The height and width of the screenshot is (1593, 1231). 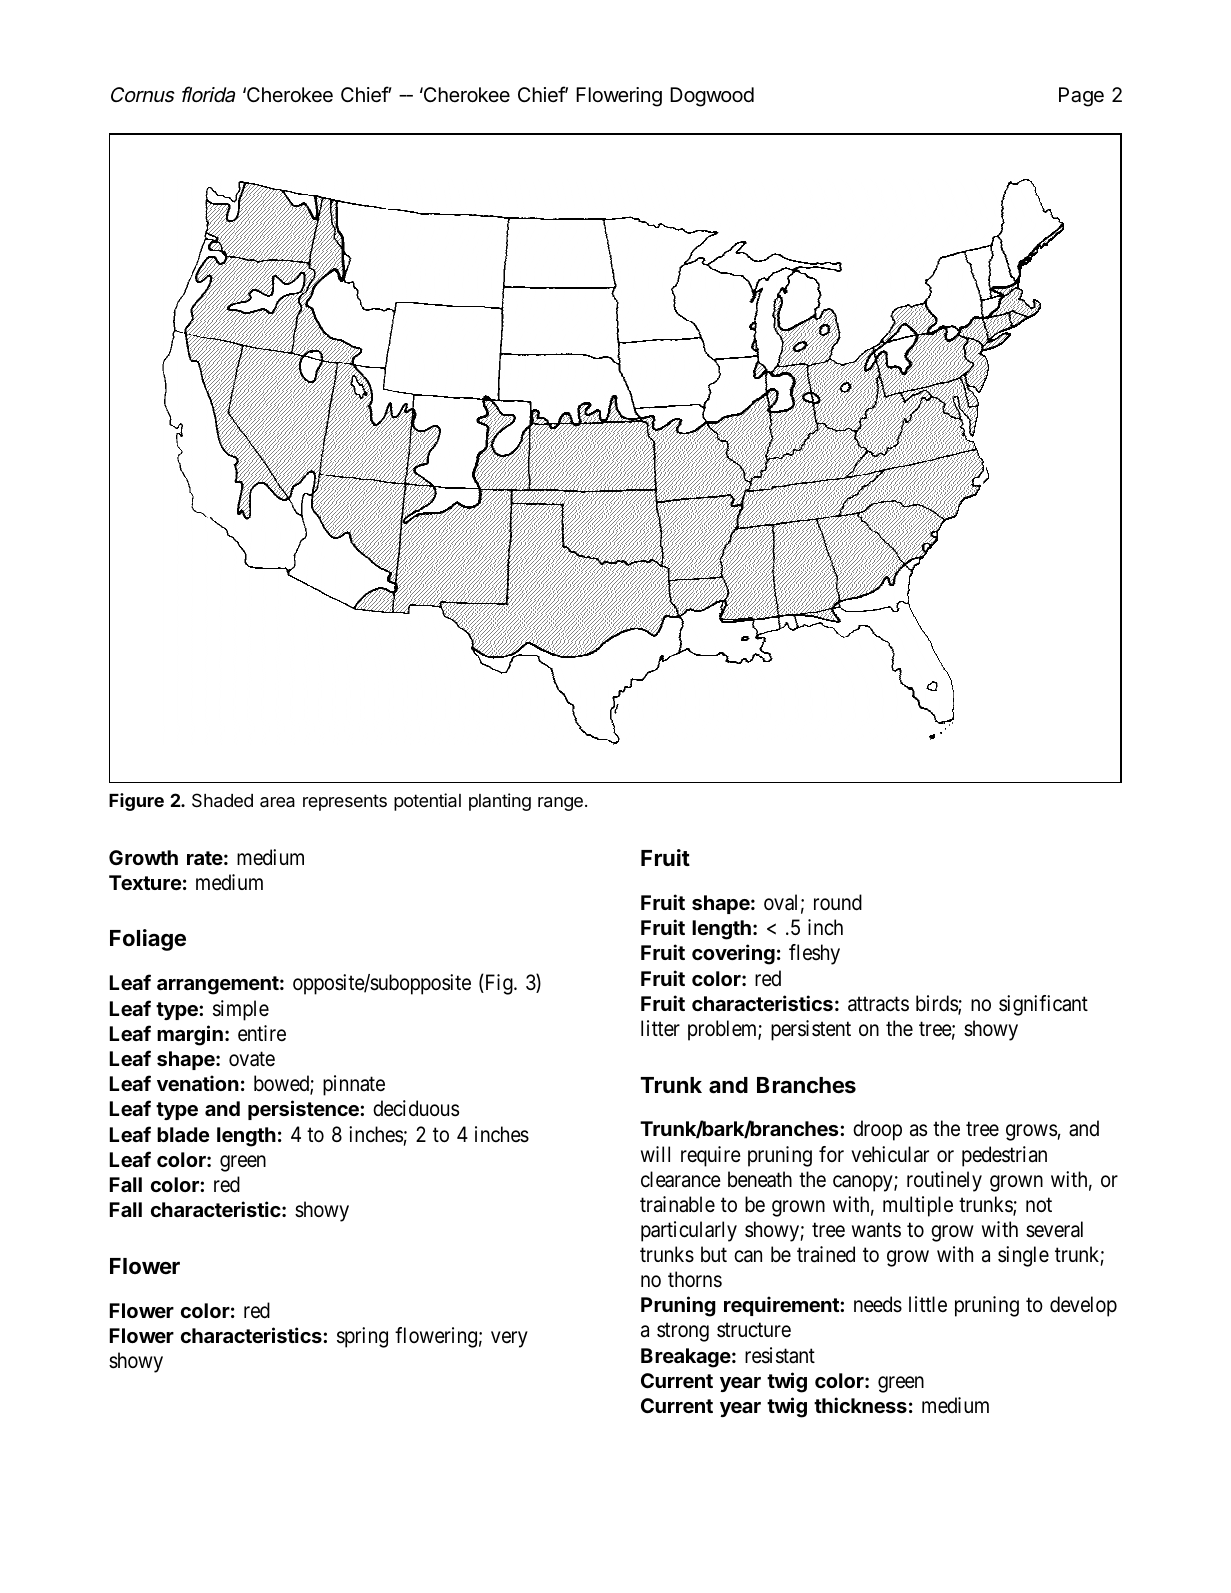 What do you see at coordinates (712, 97) in the screenshot?
I see `Dogwood` at bounding box center [712, 97].
